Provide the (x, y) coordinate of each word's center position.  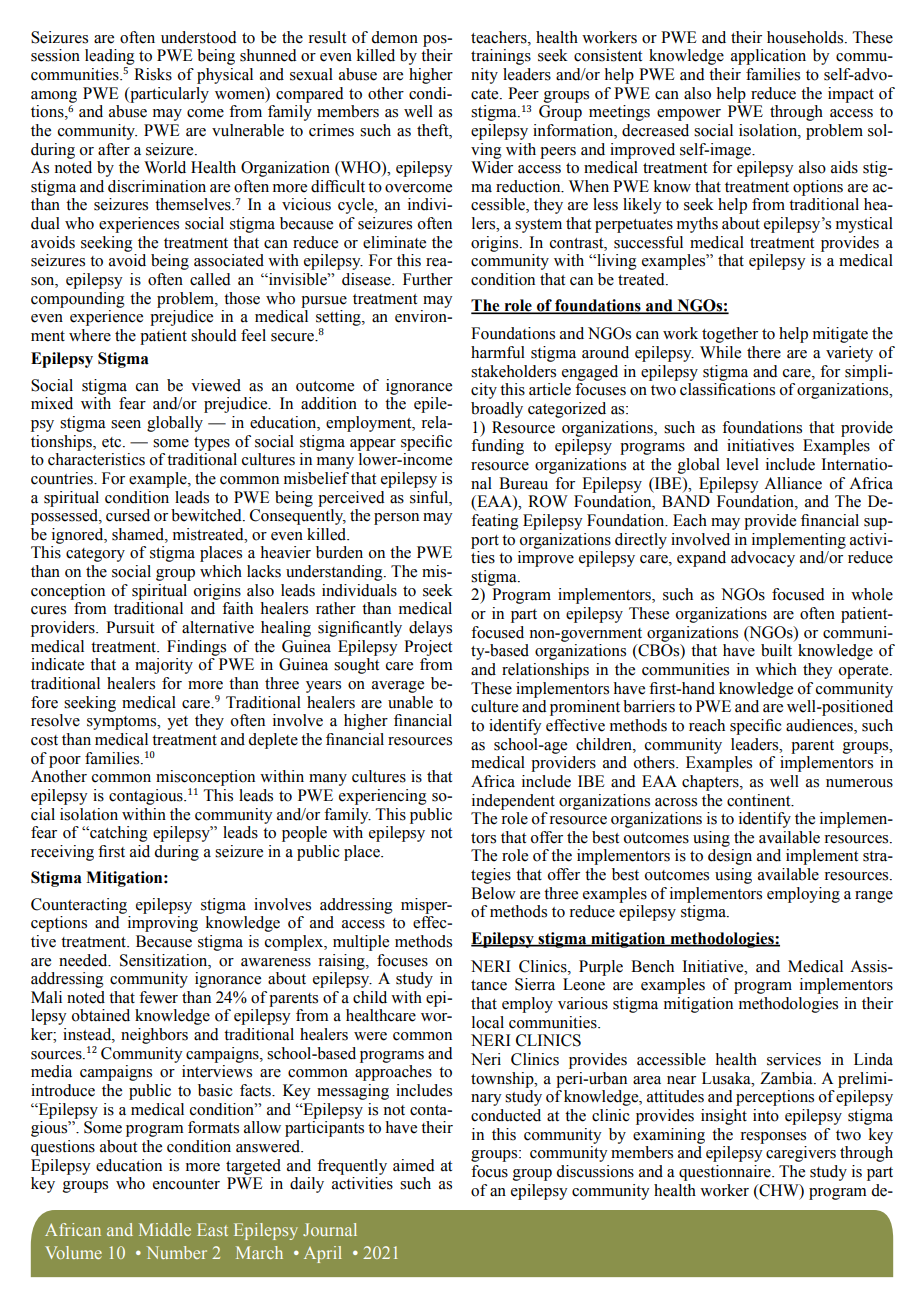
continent (760, 800)
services (794, 1059)
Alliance (793, 483)
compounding (78, 300)
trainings (501, 57)
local (488, 1022)
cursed (128, 515)
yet (177, 723)
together (730, 335)
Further (428, 279)
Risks (153, 74)
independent (513, 802)
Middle (165, 1229)
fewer (158, 997)
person (396, 519)
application (768, 57)
